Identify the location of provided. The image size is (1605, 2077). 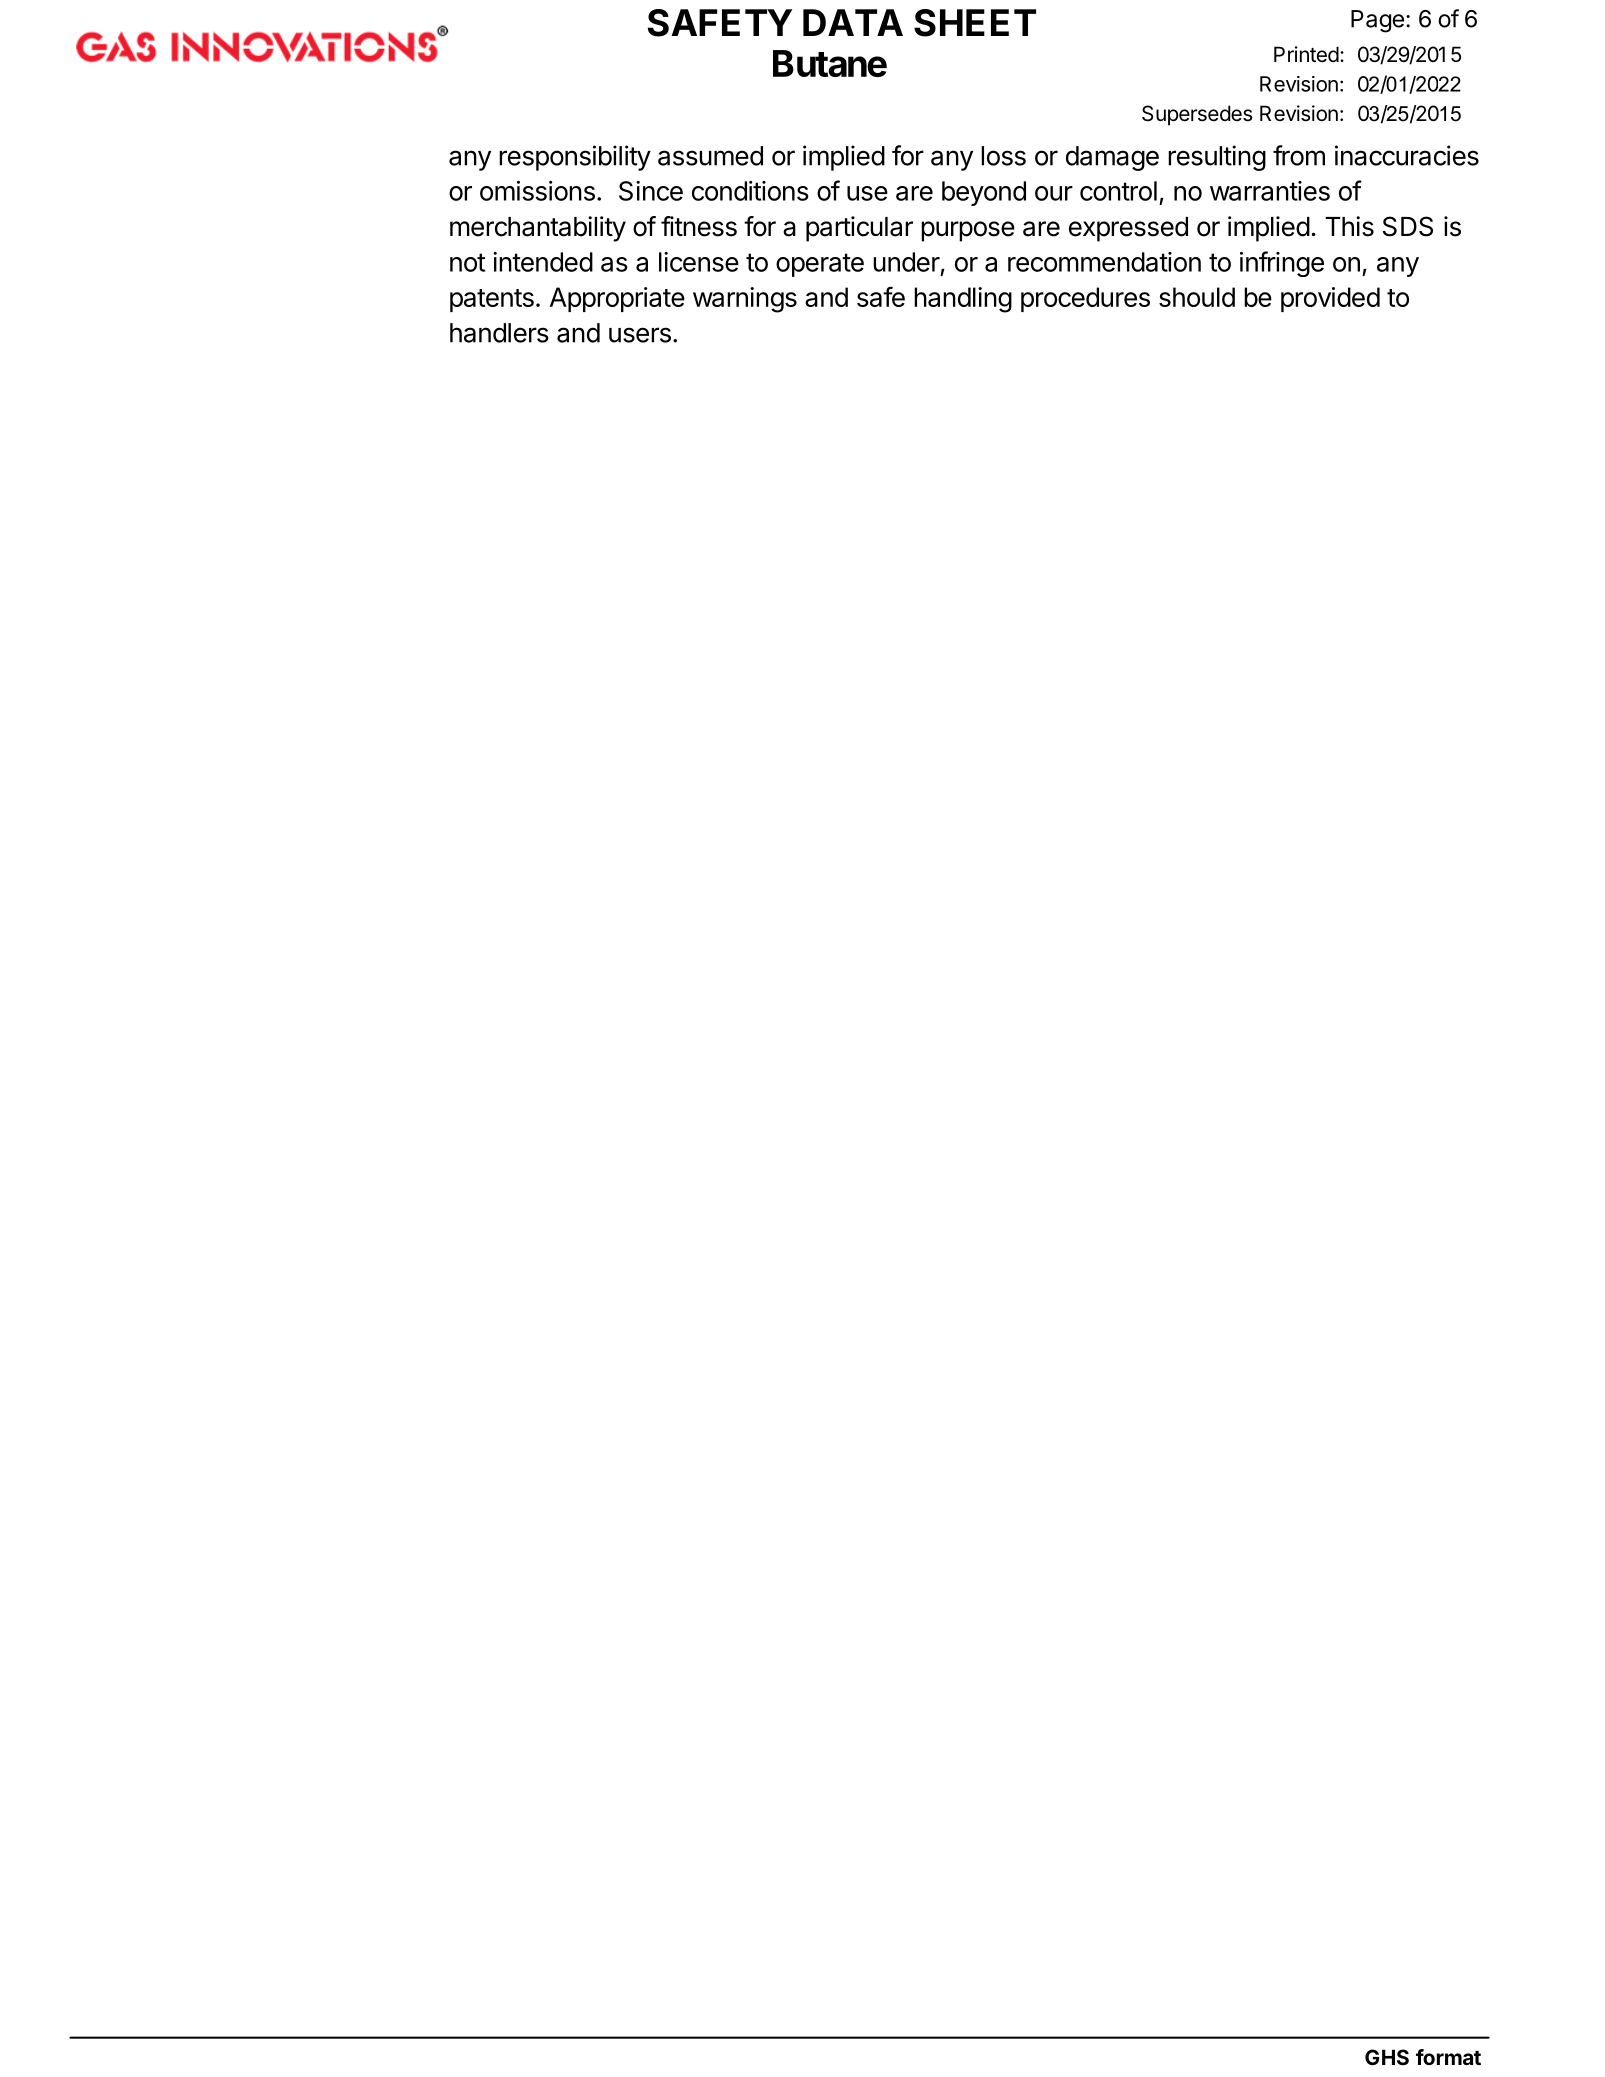
(1330, 299).
